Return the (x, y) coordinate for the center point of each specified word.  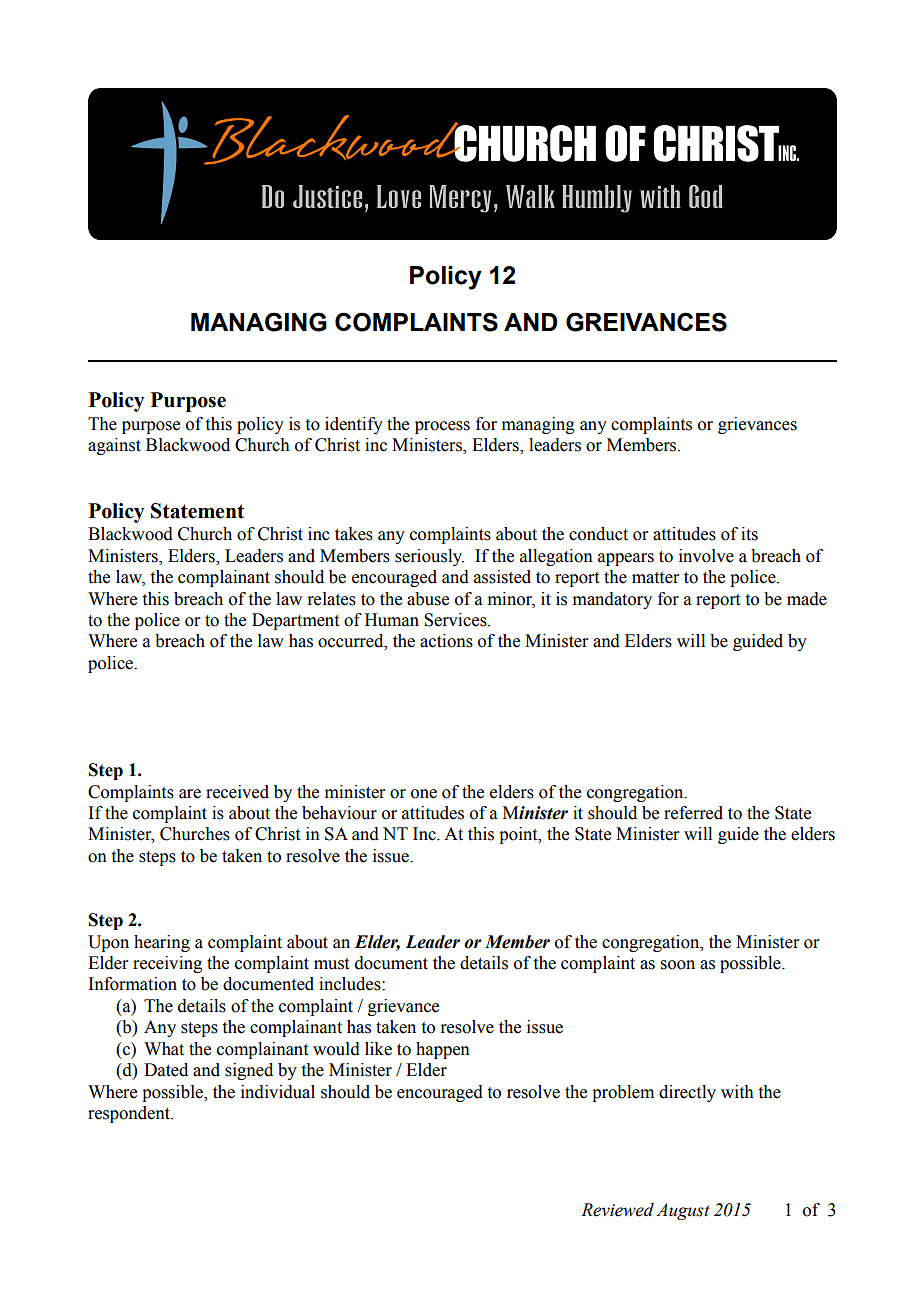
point (519, 835)
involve (706, 556)
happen (443, 1050)
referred (693, 813)
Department (295, 621)
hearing (162, 943)
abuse (428, 599)
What (164, 1049)
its (749, 534)
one (424, 794)
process (442, 427)
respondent (130, 1114)
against (114, 446)
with (737, 1092)
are (190, 794)
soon (678, 965)
